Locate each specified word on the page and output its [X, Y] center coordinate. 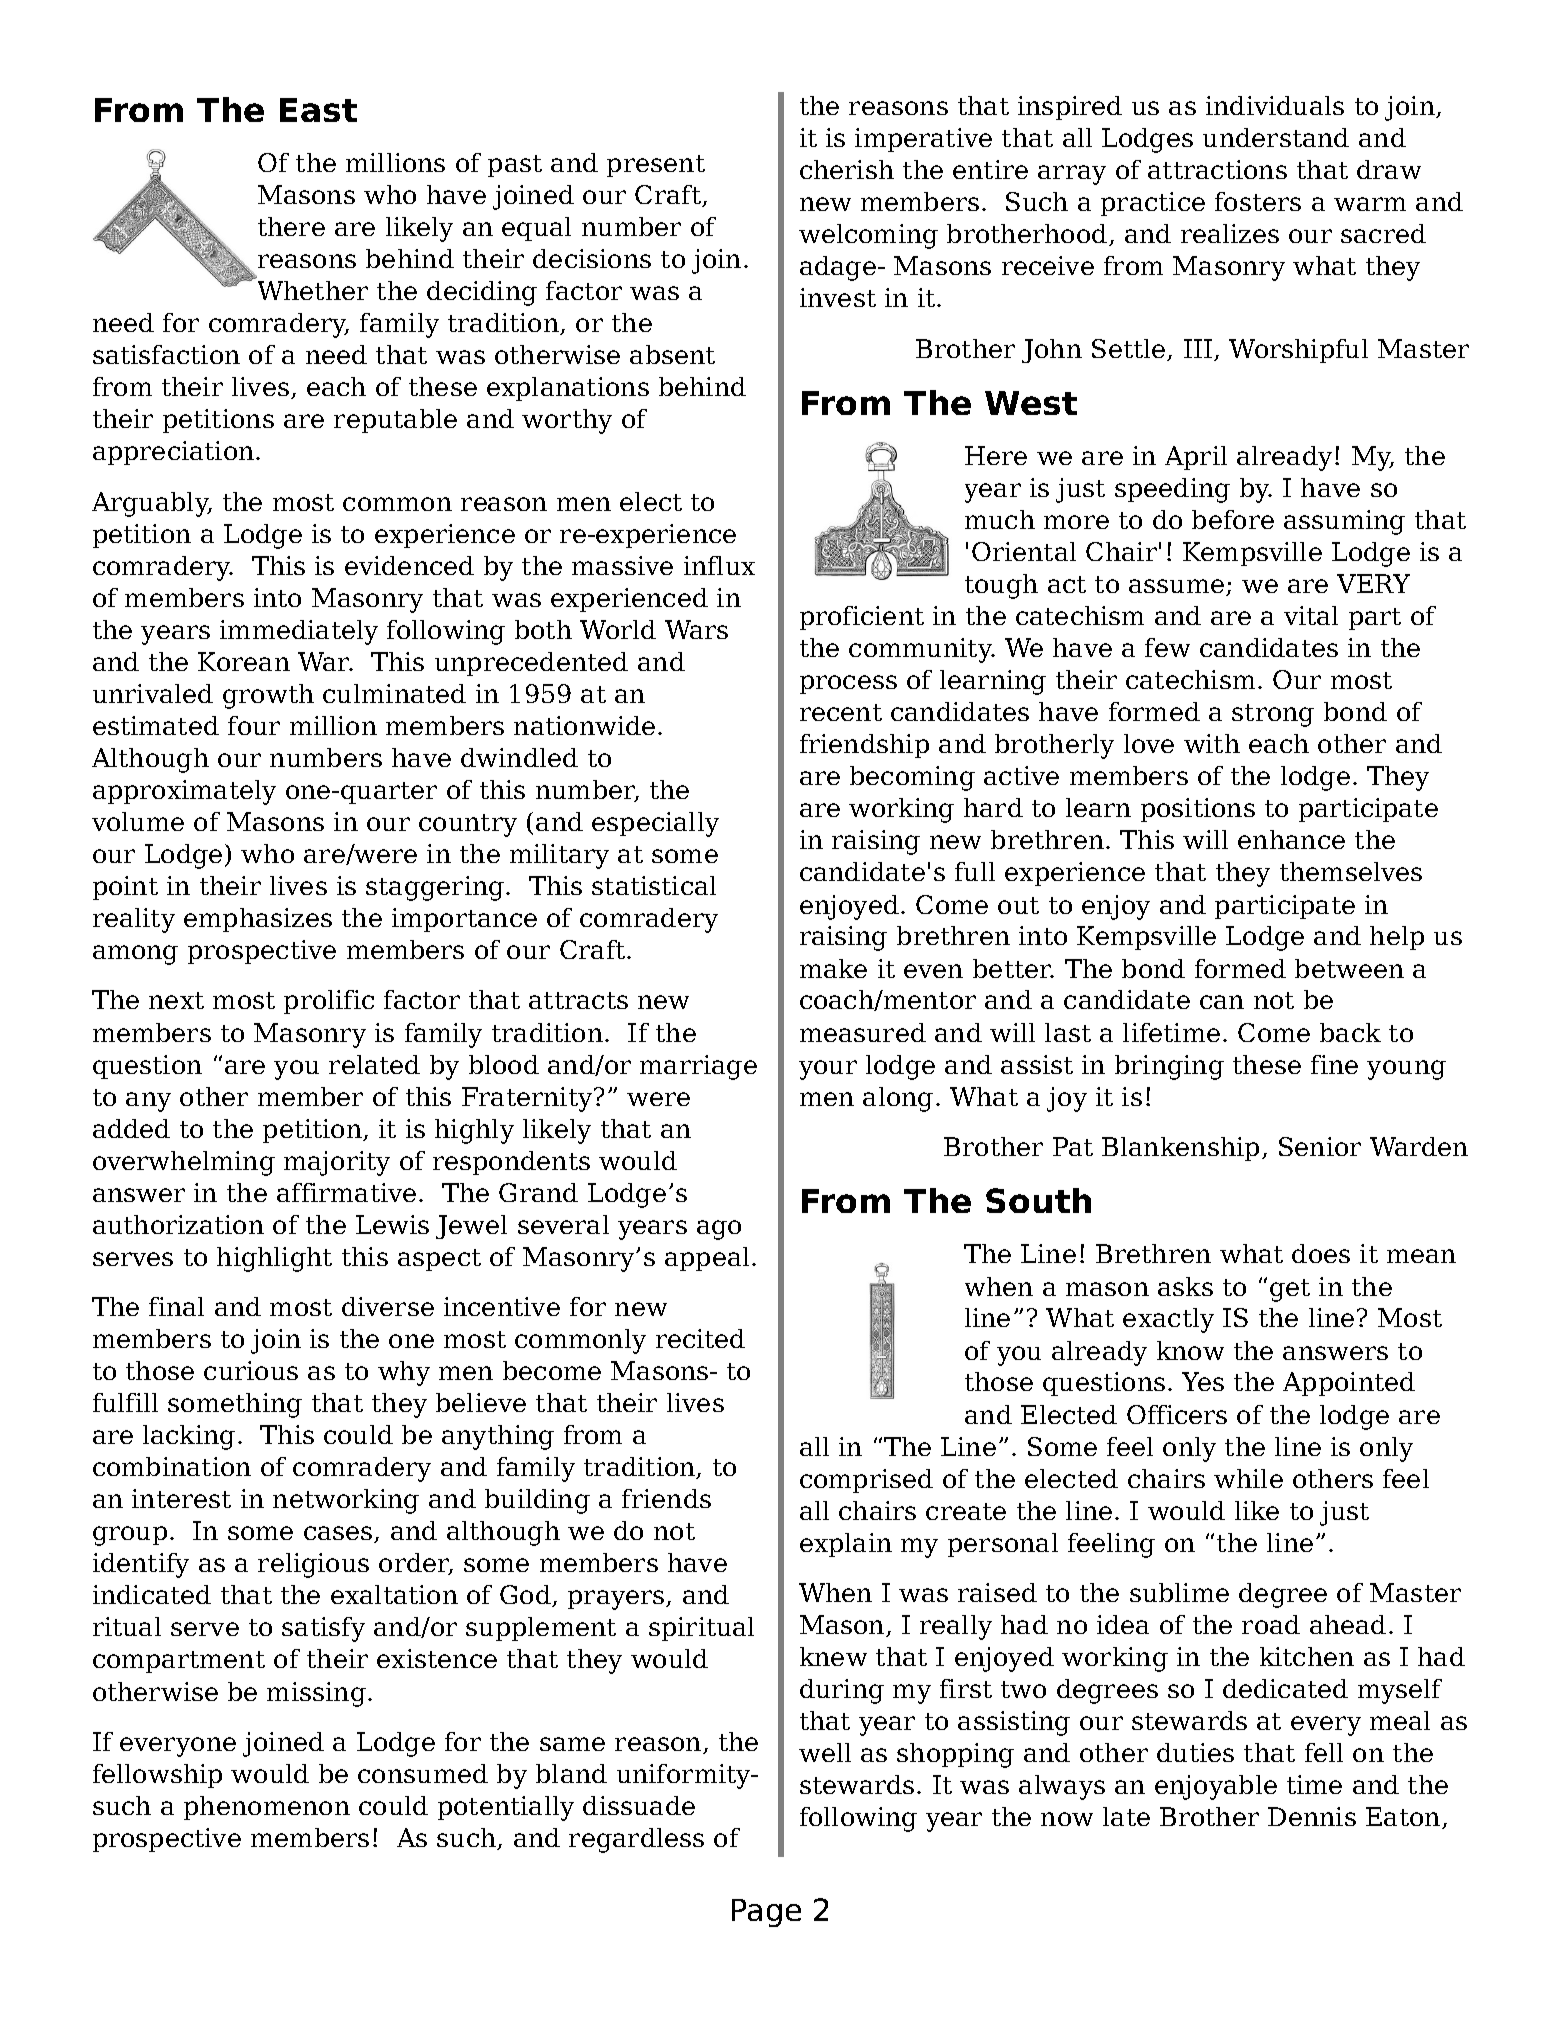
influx [719, 565]
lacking [189, 1437]
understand [1276, 137]
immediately [299, 632]
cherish [847, 169]
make [833, 968]
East [318, 110]
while [1248, 1478]
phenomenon [267, 1808]
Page [766, 1913]
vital [1311, 615]
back [1350, 1032]
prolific [329, 1002]
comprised [866, 1481]
